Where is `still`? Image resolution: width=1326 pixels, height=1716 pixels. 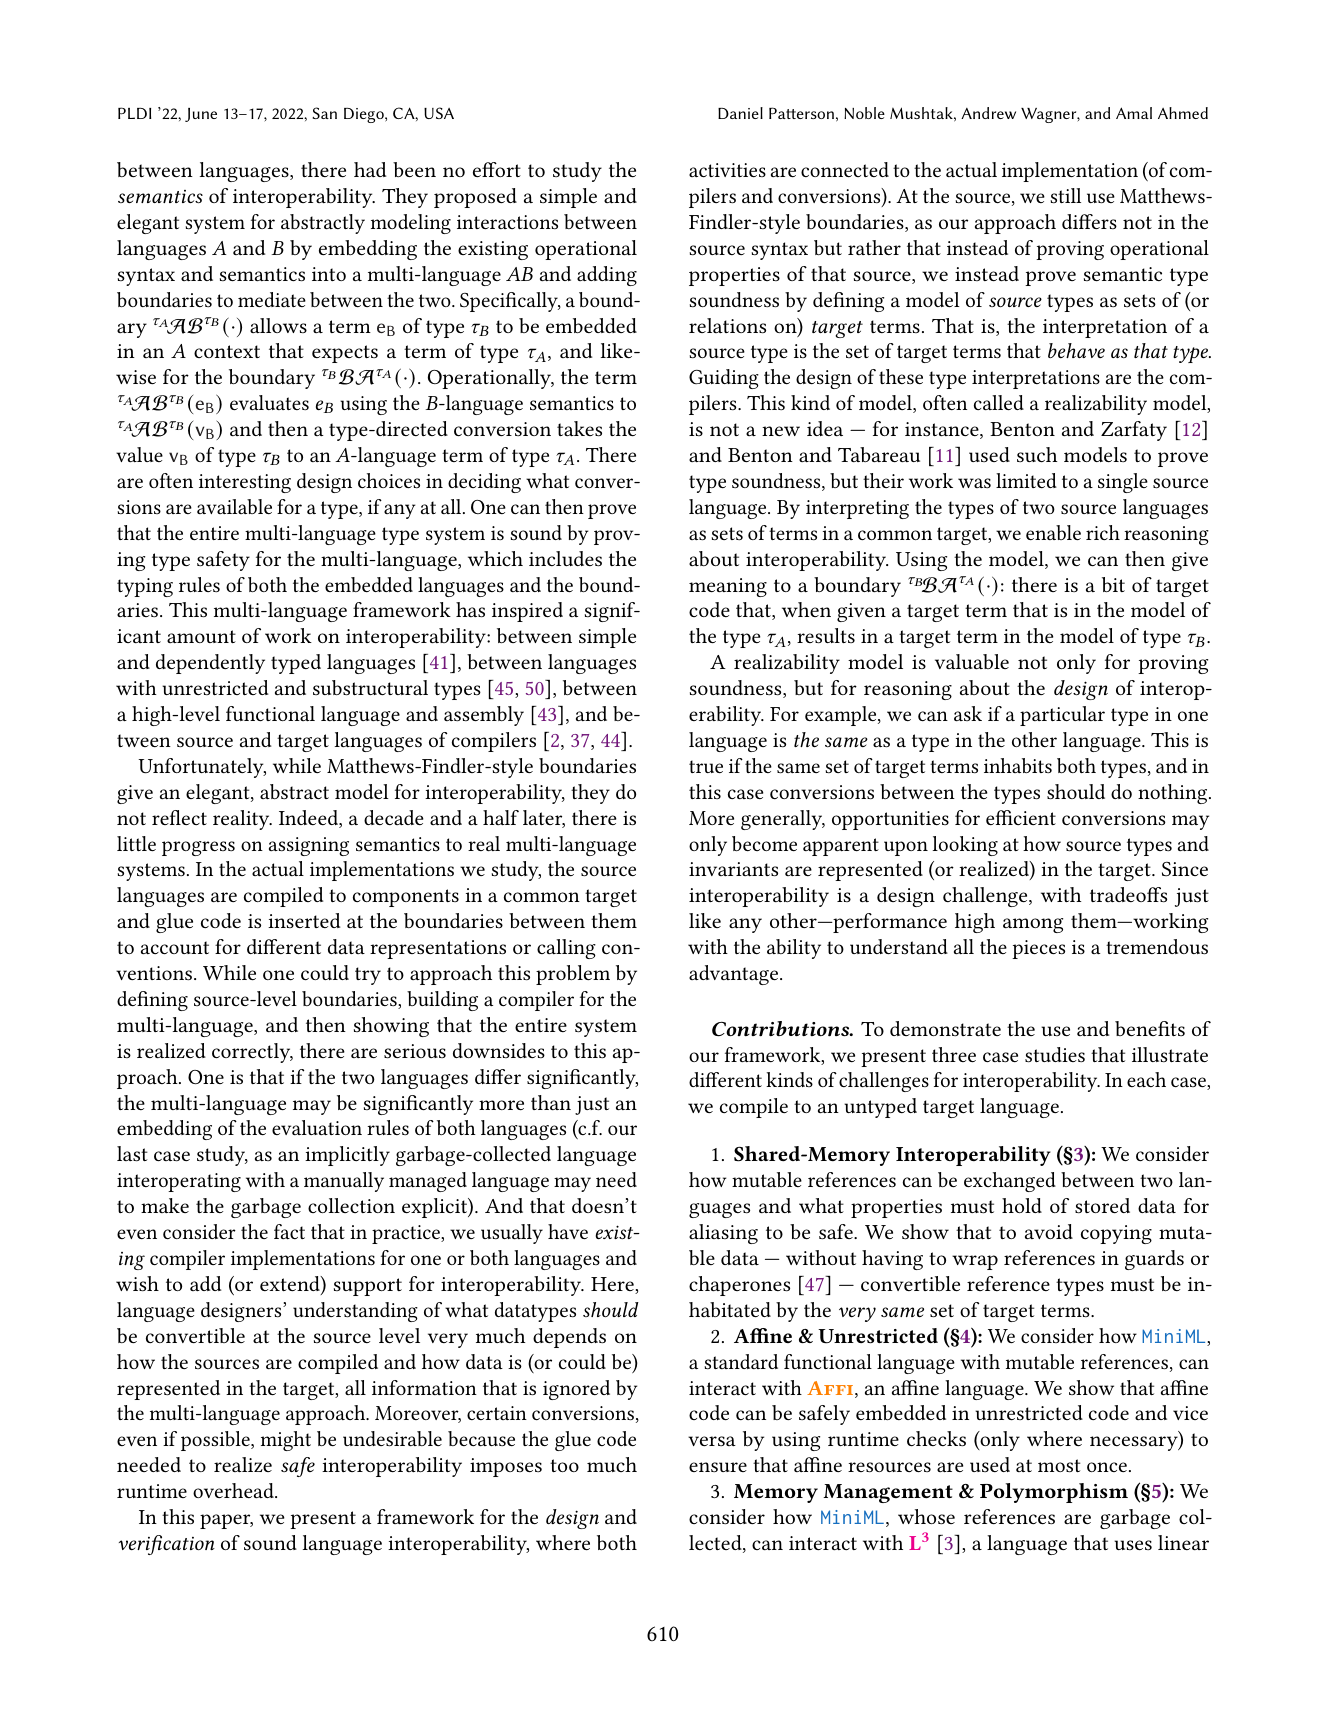
still is located at coordinates (1065, 195).
